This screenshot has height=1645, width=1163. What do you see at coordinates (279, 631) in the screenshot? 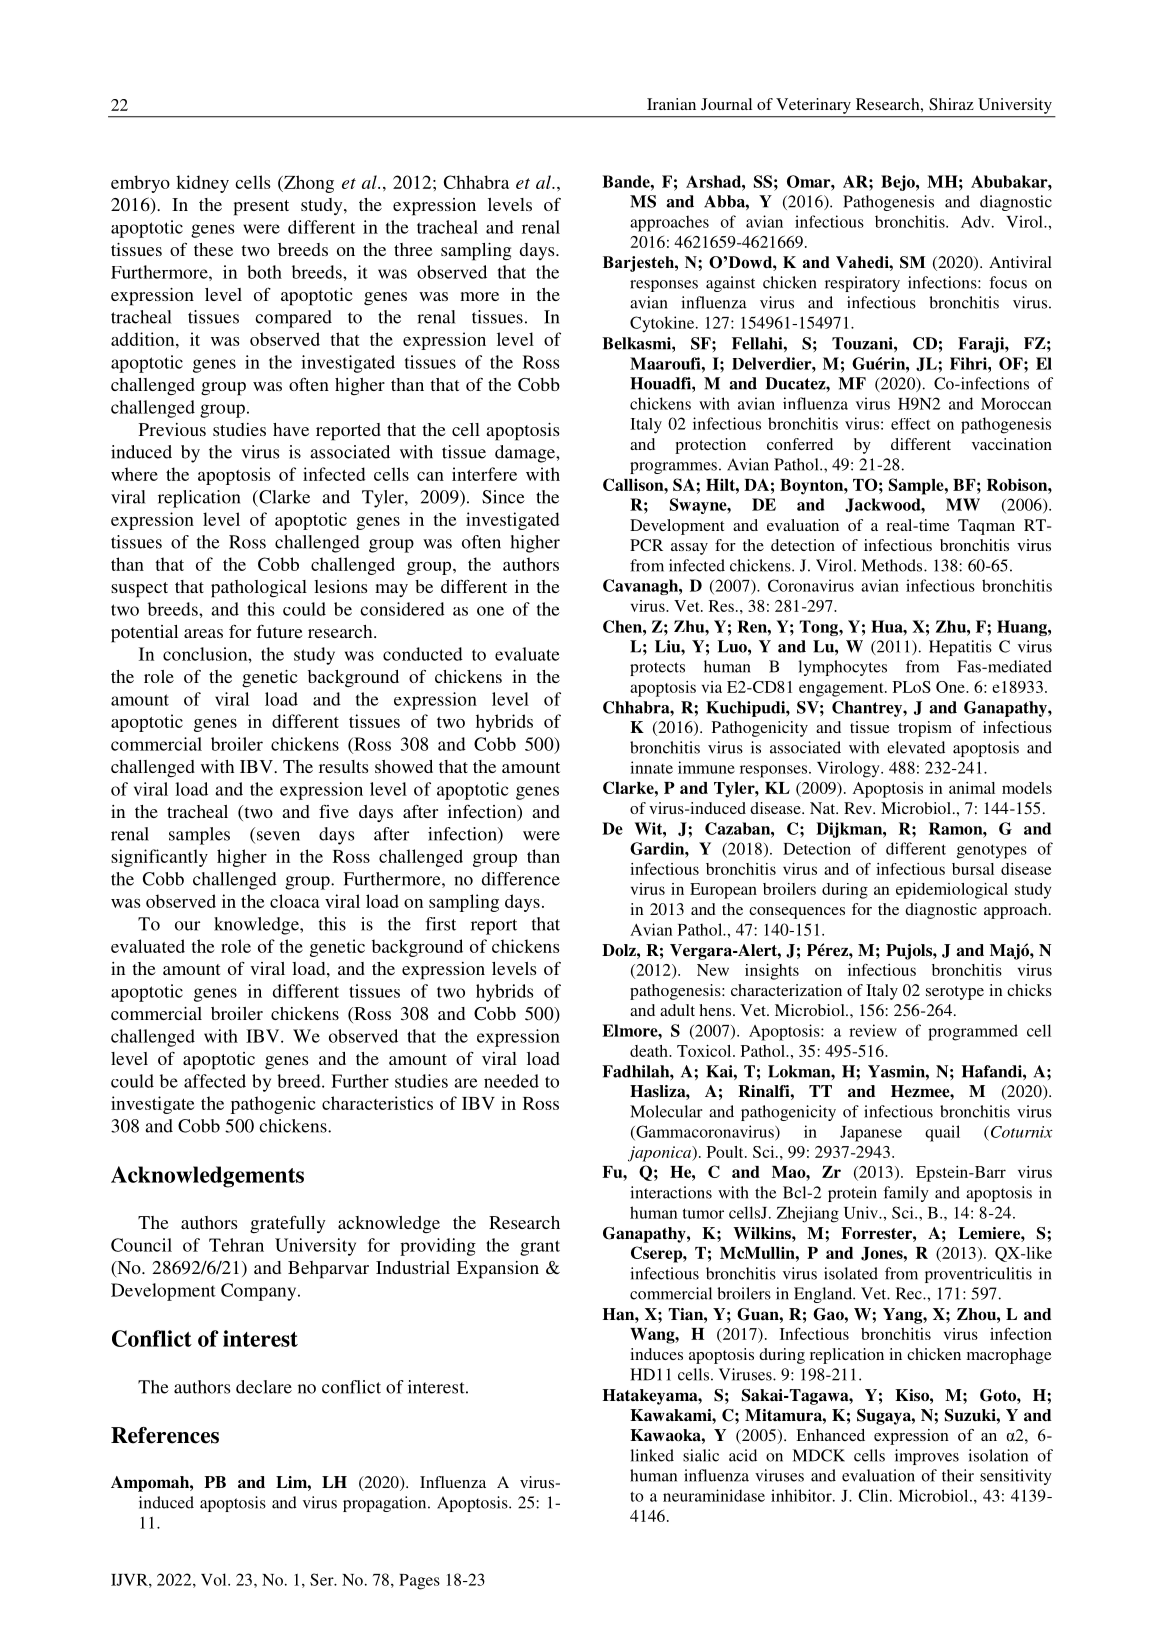
I see `future` at bounding box center [279, 631].
